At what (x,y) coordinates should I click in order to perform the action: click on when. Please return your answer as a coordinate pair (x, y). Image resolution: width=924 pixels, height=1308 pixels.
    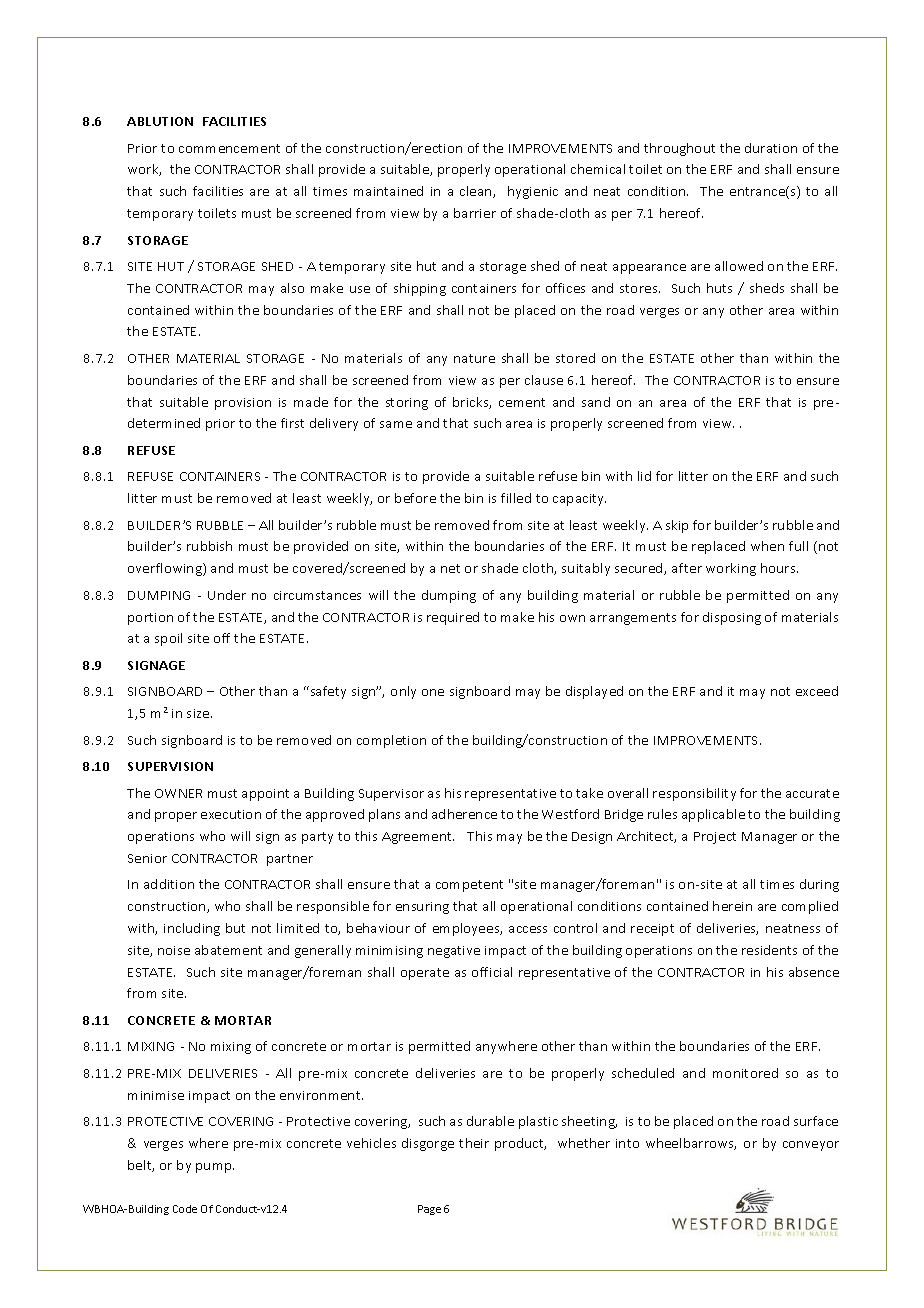
    Looking at the image, I should click on (767, 546).
